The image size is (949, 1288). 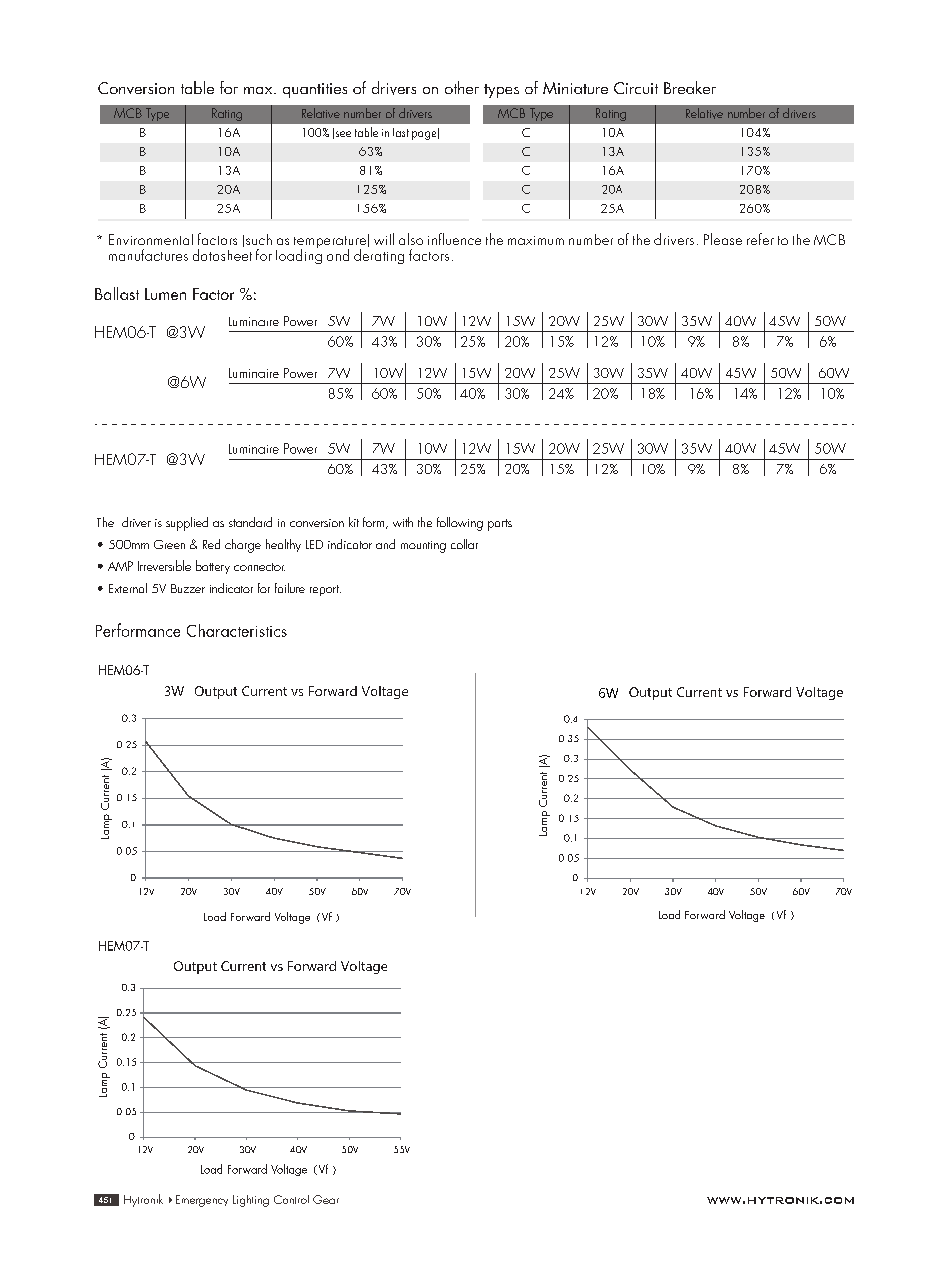 What do you see at coordinates (423, 547) in the screenshot?
I see `mounting` at bounding box center [423, 547].
